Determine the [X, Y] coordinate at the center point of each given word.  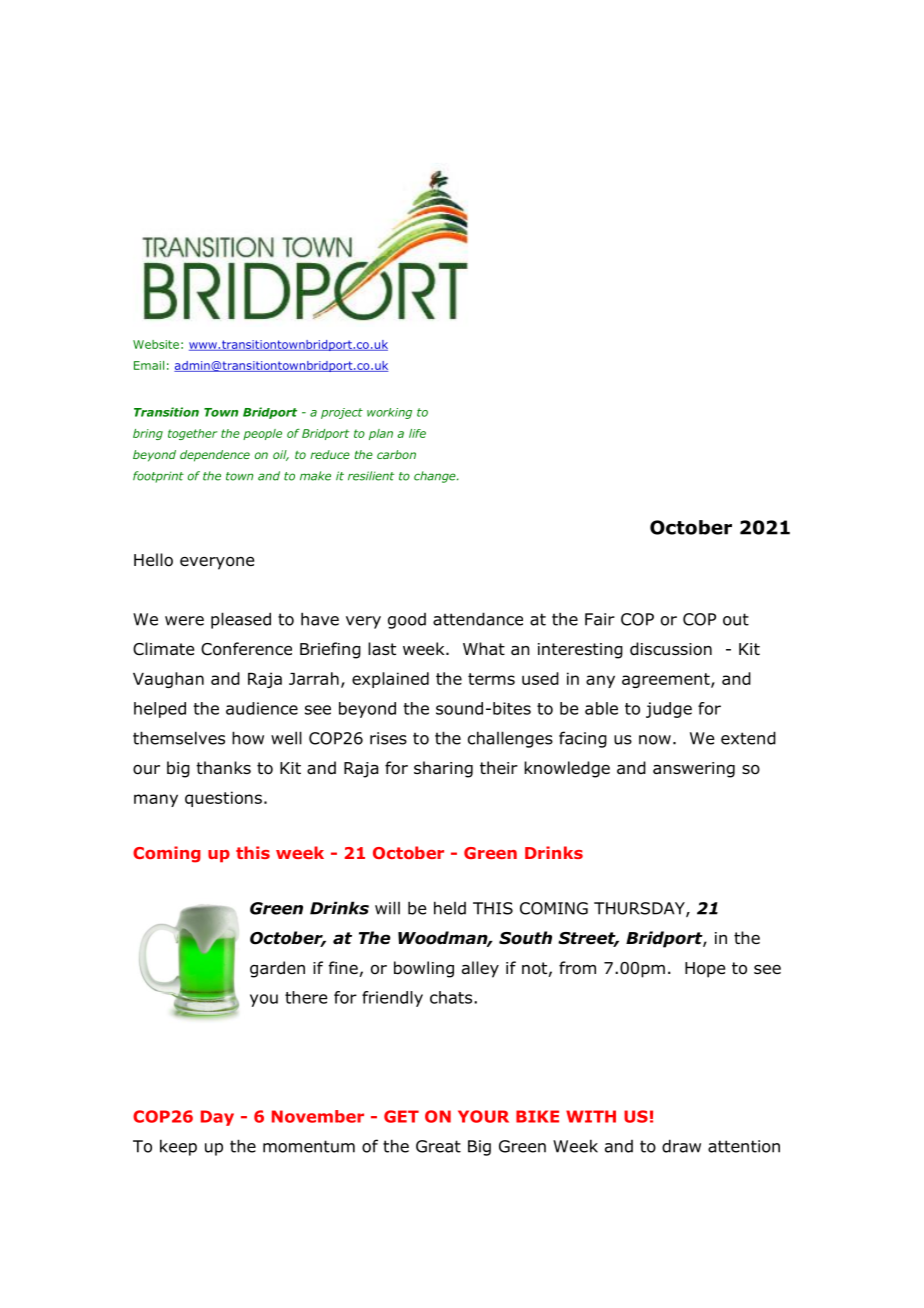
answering [694, 770]
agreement [667, 680]
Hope [705, 970]
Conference [246, 649]
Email [149, 365]
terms [491, 679]
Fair [600, 619]
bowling [424, 969]
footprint [158, 477]
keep [178, 1147]
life [417, 433]
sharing [443, 769]
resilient [371, 476]
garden [277, 969]
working [389, 413]
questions [223, 799]
